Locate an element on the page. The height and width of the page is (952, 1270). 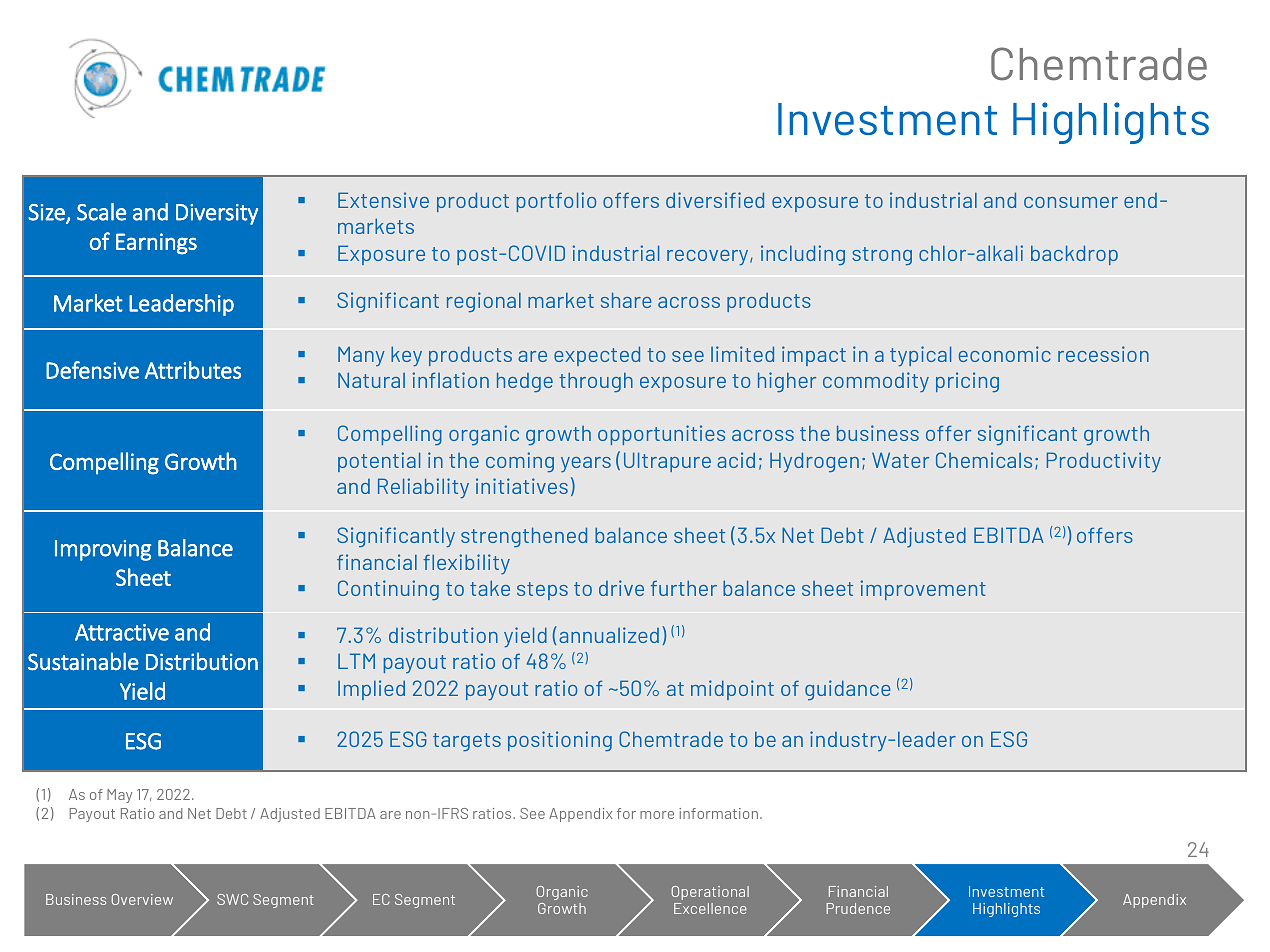
Sustainable is located at coordinates (83, 661).
